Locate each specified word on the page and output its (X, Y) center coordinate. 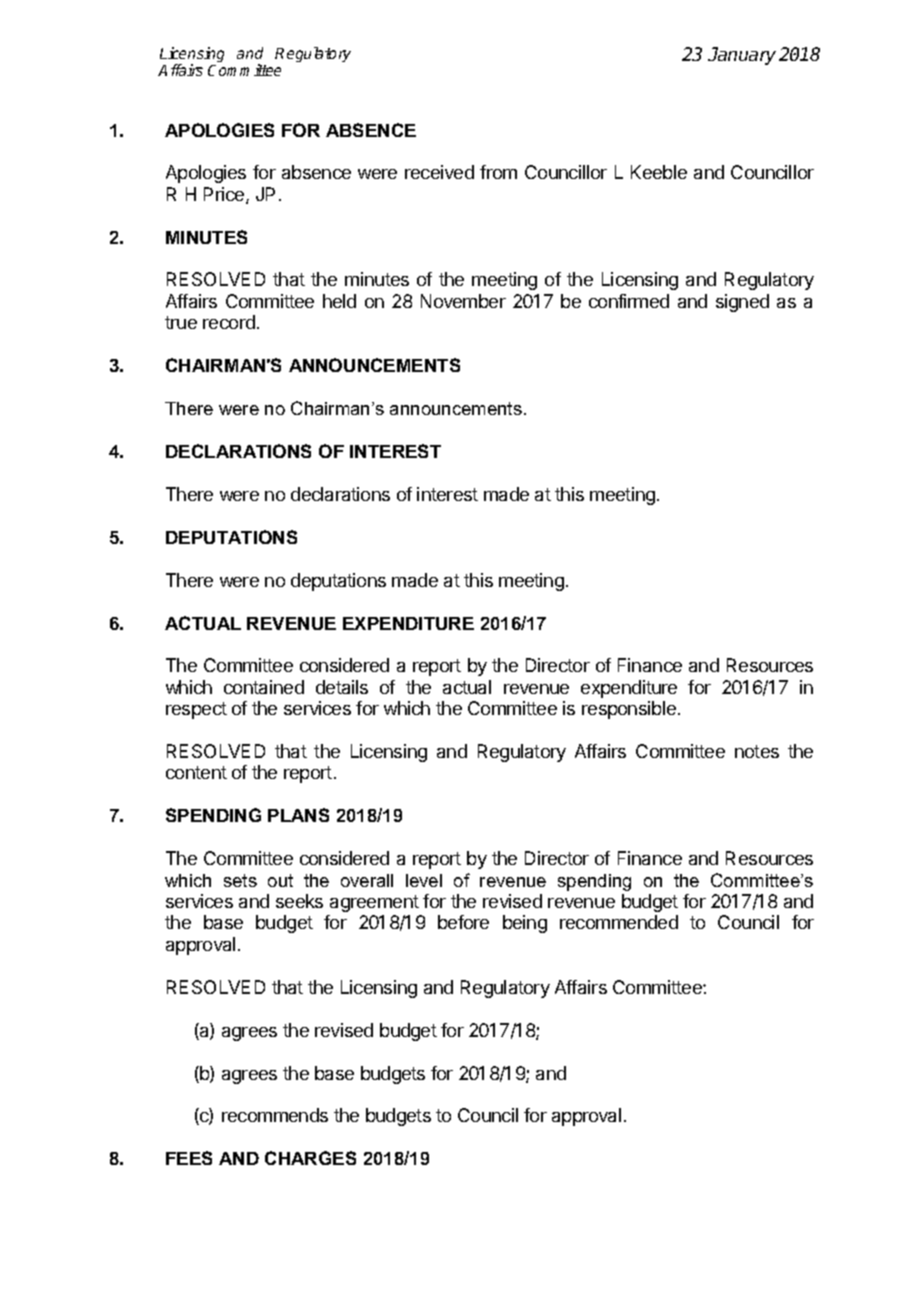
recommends (275, 1115)
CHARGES (310, 1158)
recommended (619, 922)
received (439, 172)
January (742, 56)
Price (225, 195)
